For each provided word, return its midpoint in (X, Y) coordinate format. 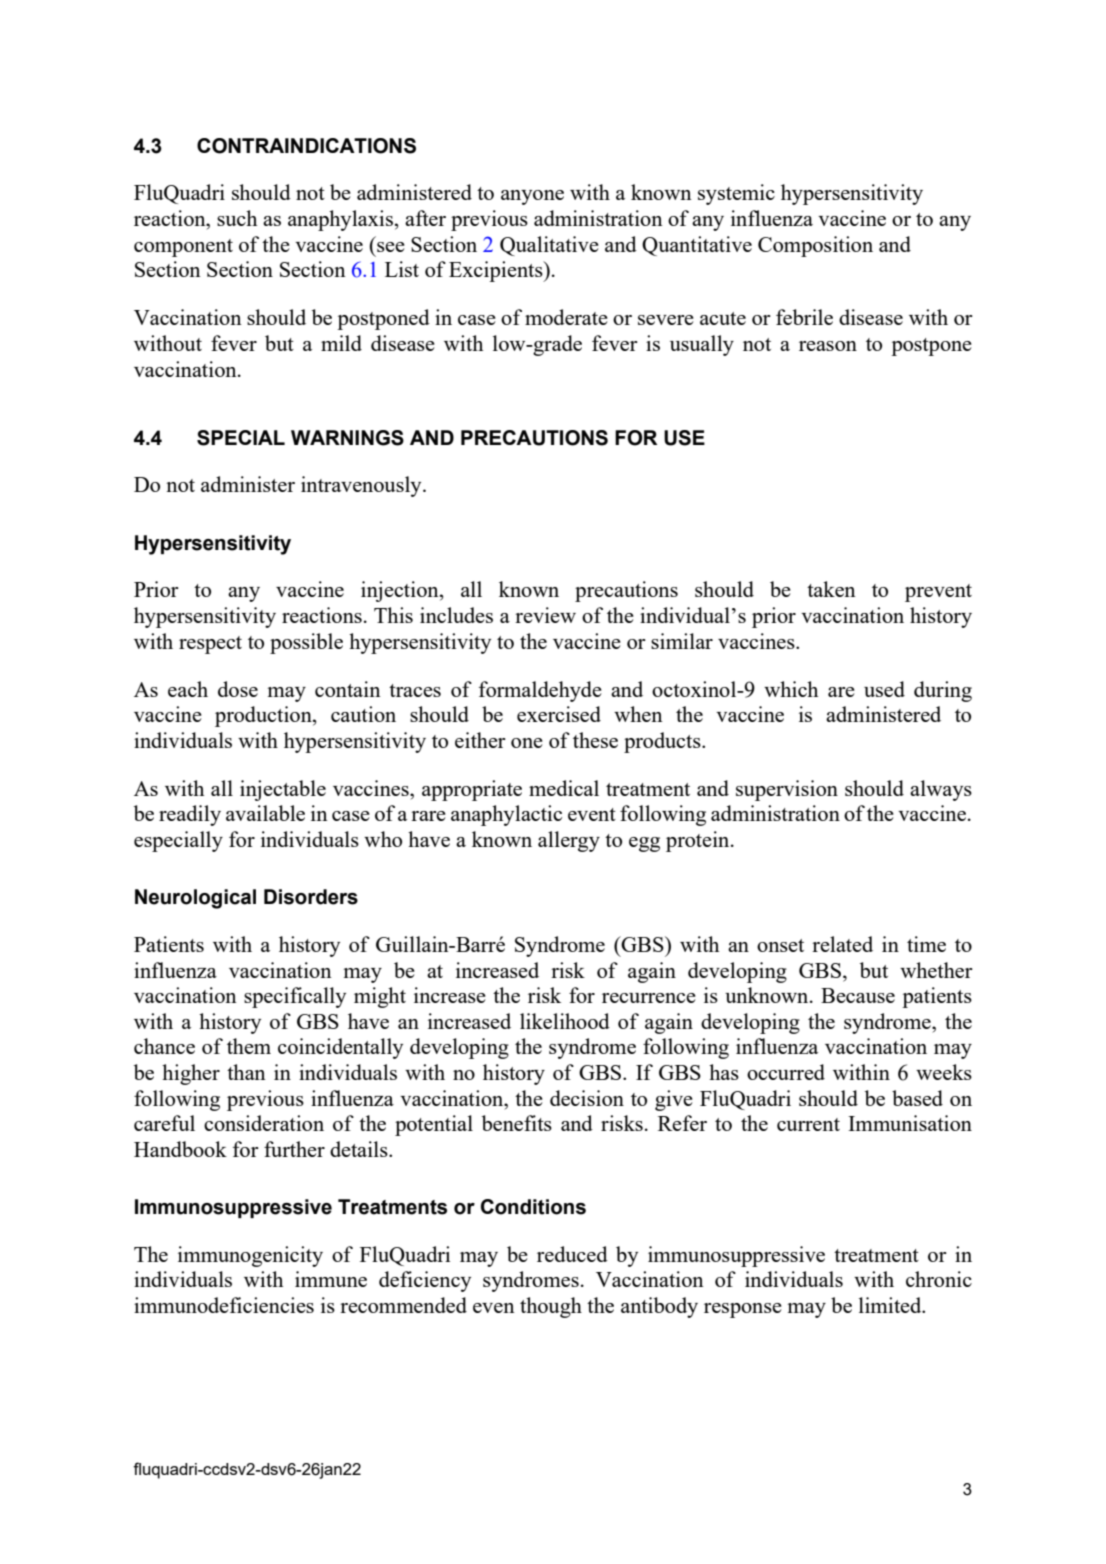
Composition (815, 246)
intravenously (362, 486)
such (237, 218)
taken (831, 589)
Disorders (311, 897)
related (842, 944)
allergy (569, 841)
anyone (532, 197)
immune (331, 1279)
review (545, 615)
